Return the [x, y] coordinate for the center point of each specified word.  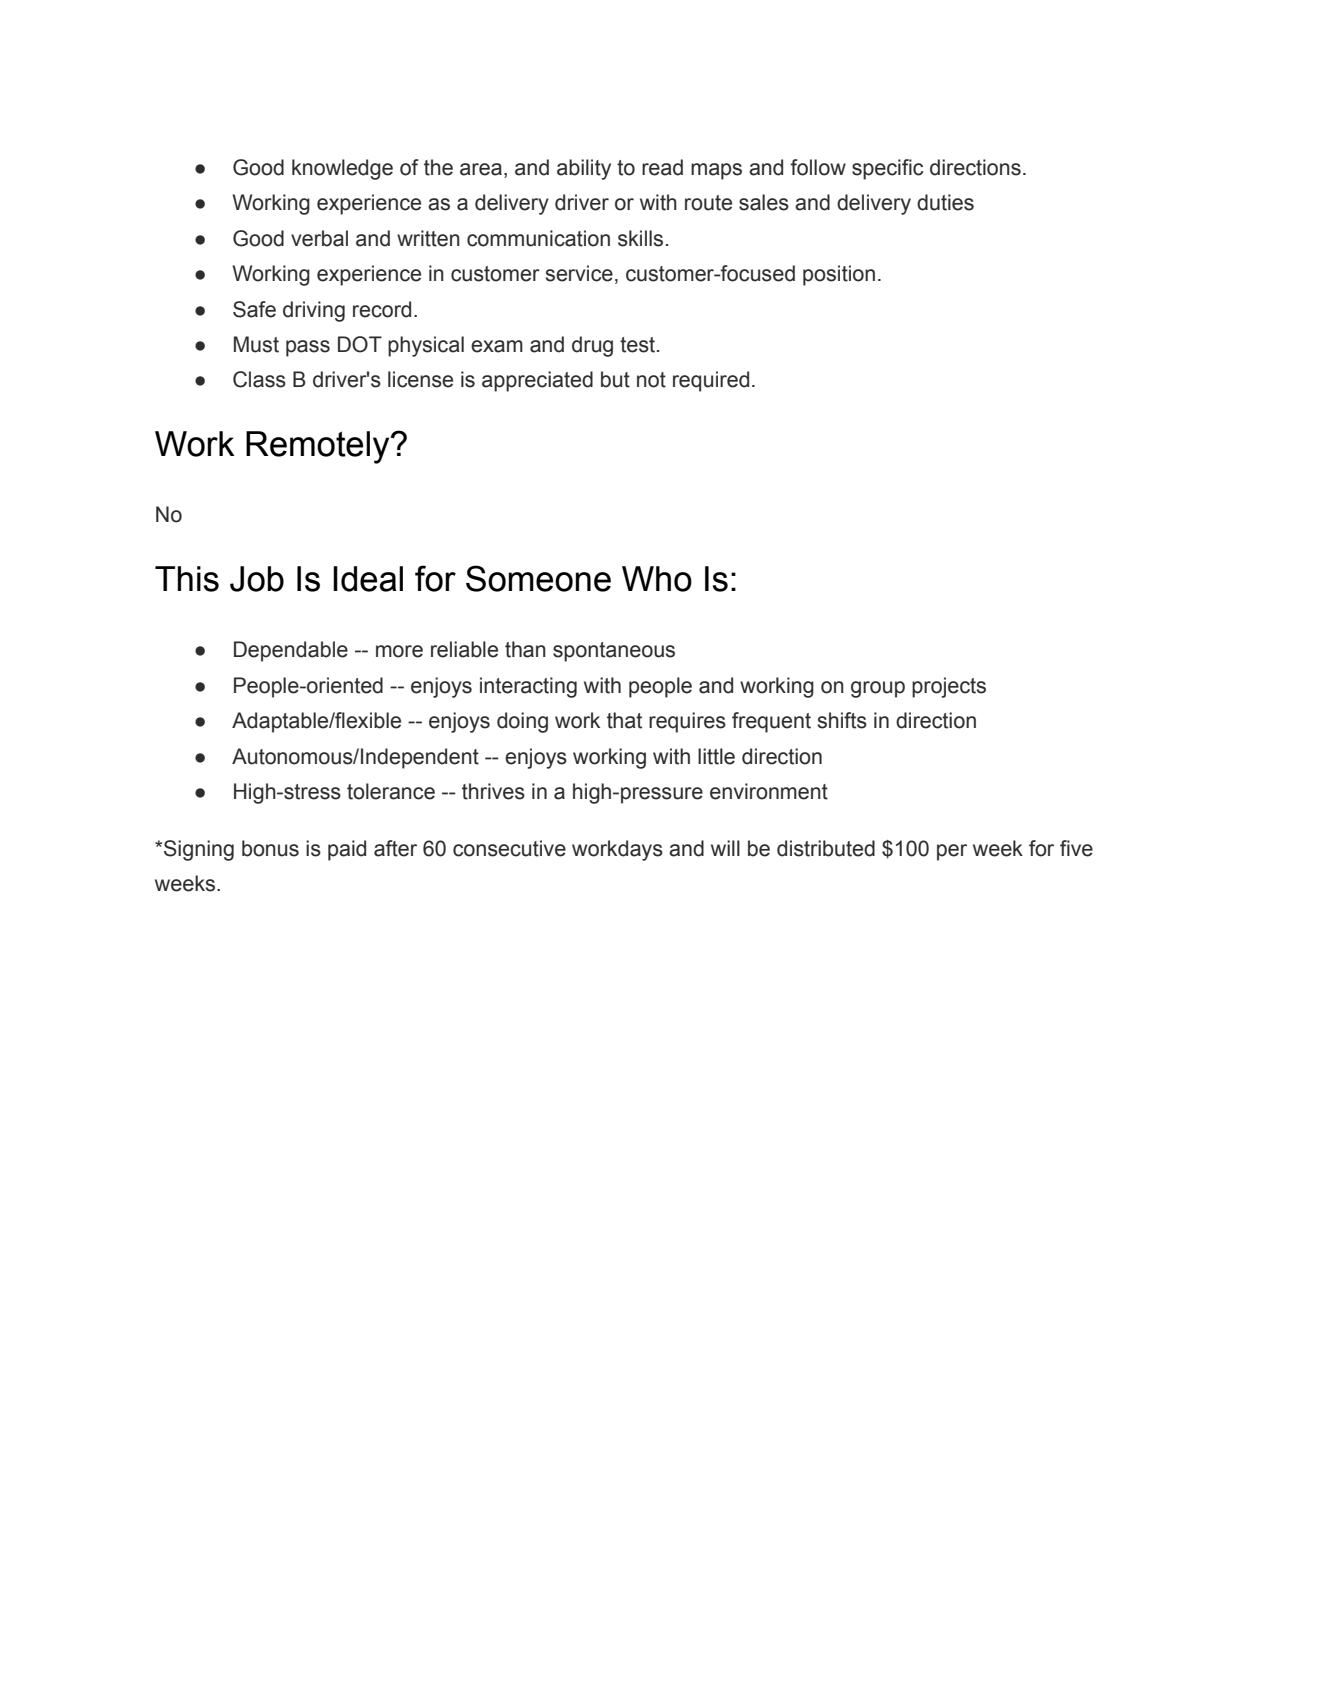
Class [259, 379]
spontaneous [614, 652]
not [651, 380]
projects [949, 687]
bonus [270, 848]
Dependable [291, 651]
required [711, 381]
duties [945, 202]
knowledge [342, 169]
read [662, 167]
